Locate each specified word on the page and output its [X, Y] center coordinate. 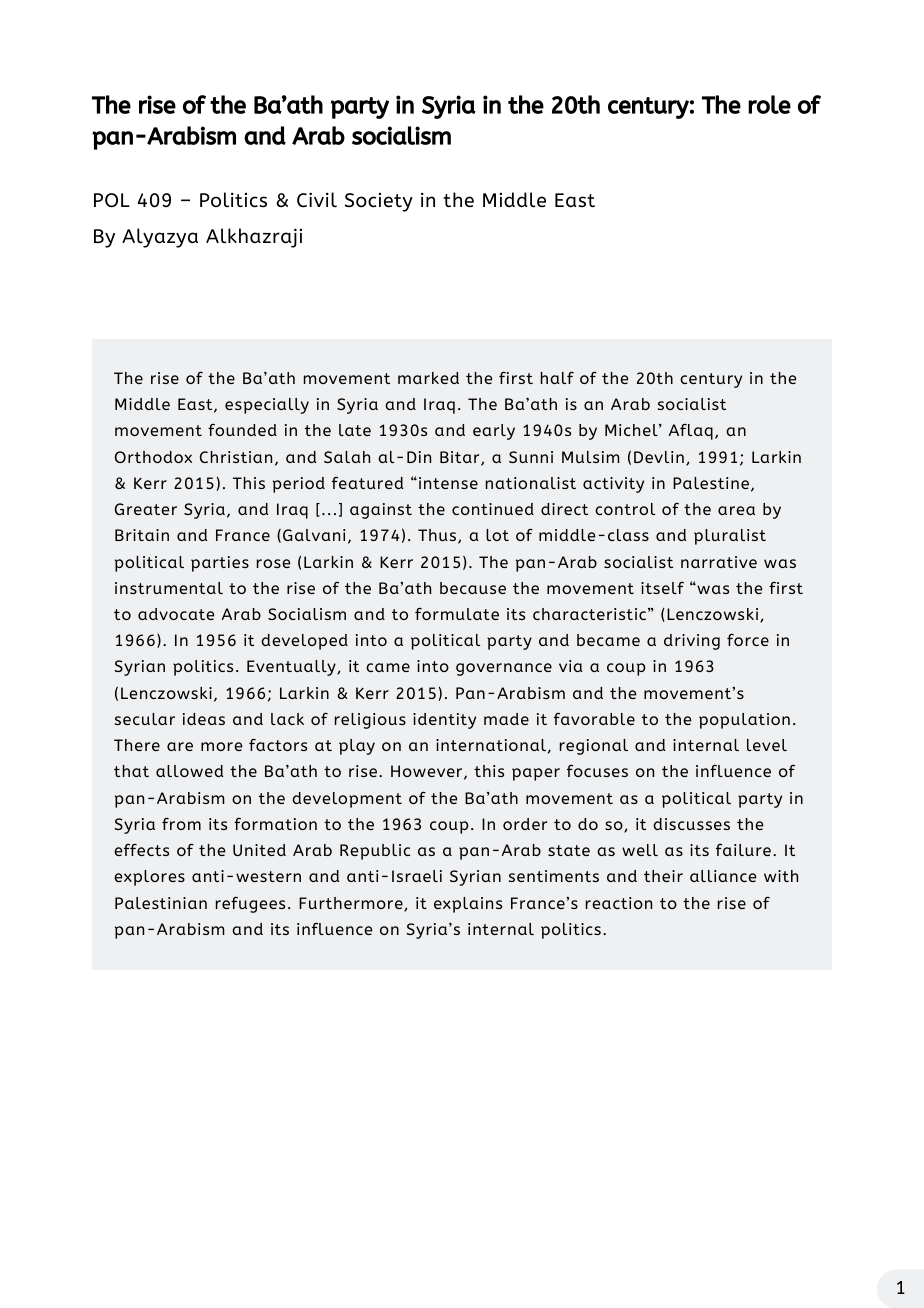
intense [448, 483]
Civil [317, 200]
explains [468, 905]
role [769, 104]
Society [378, 202]
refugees [250, 905]
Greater [146, 509]
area [736, 510]
